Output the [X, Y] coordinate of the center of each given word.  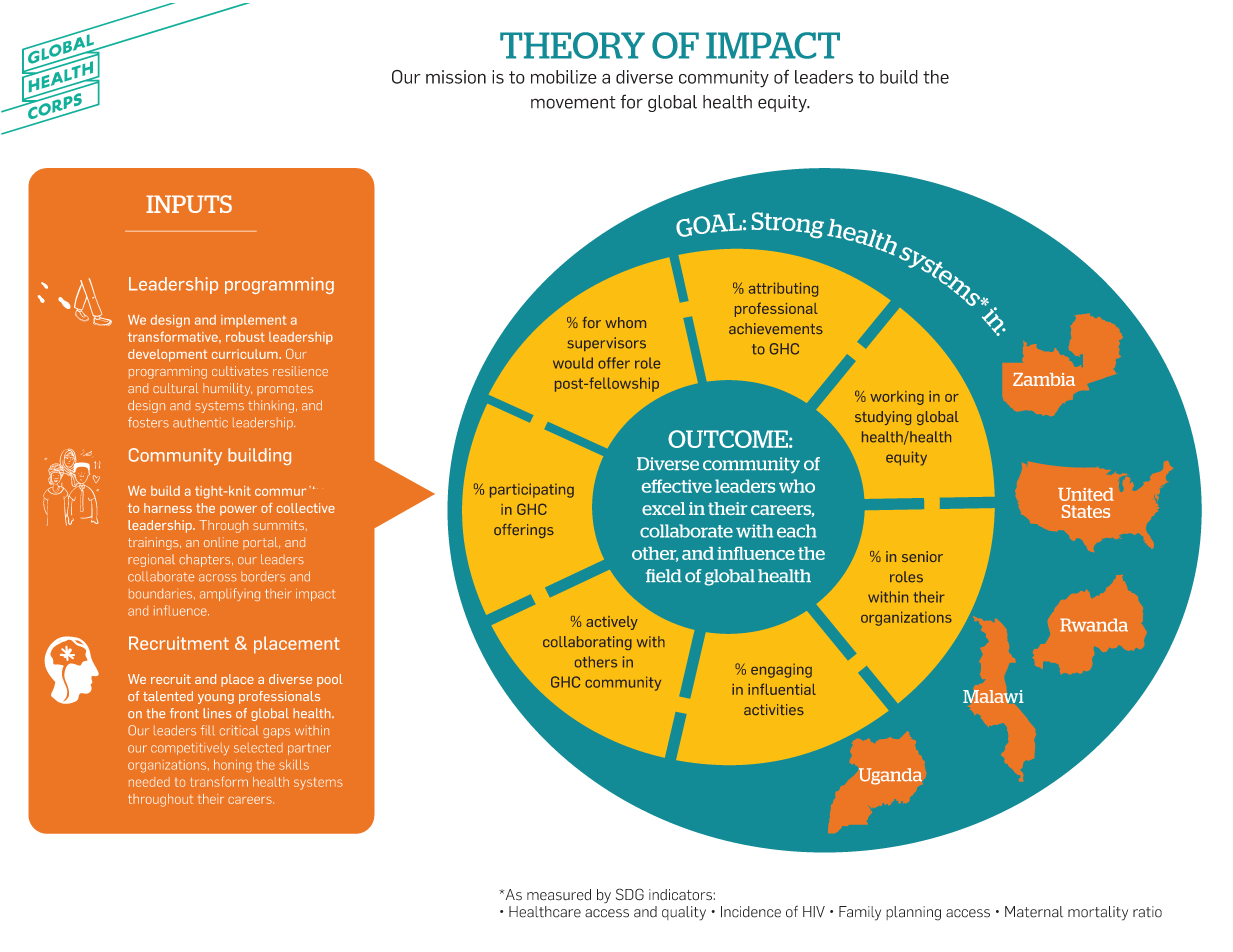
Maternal [1034, 912]
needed [149, 782]
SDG [630, 894]
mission [456, 77]
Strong [787, 225]
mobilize [564, 77]
